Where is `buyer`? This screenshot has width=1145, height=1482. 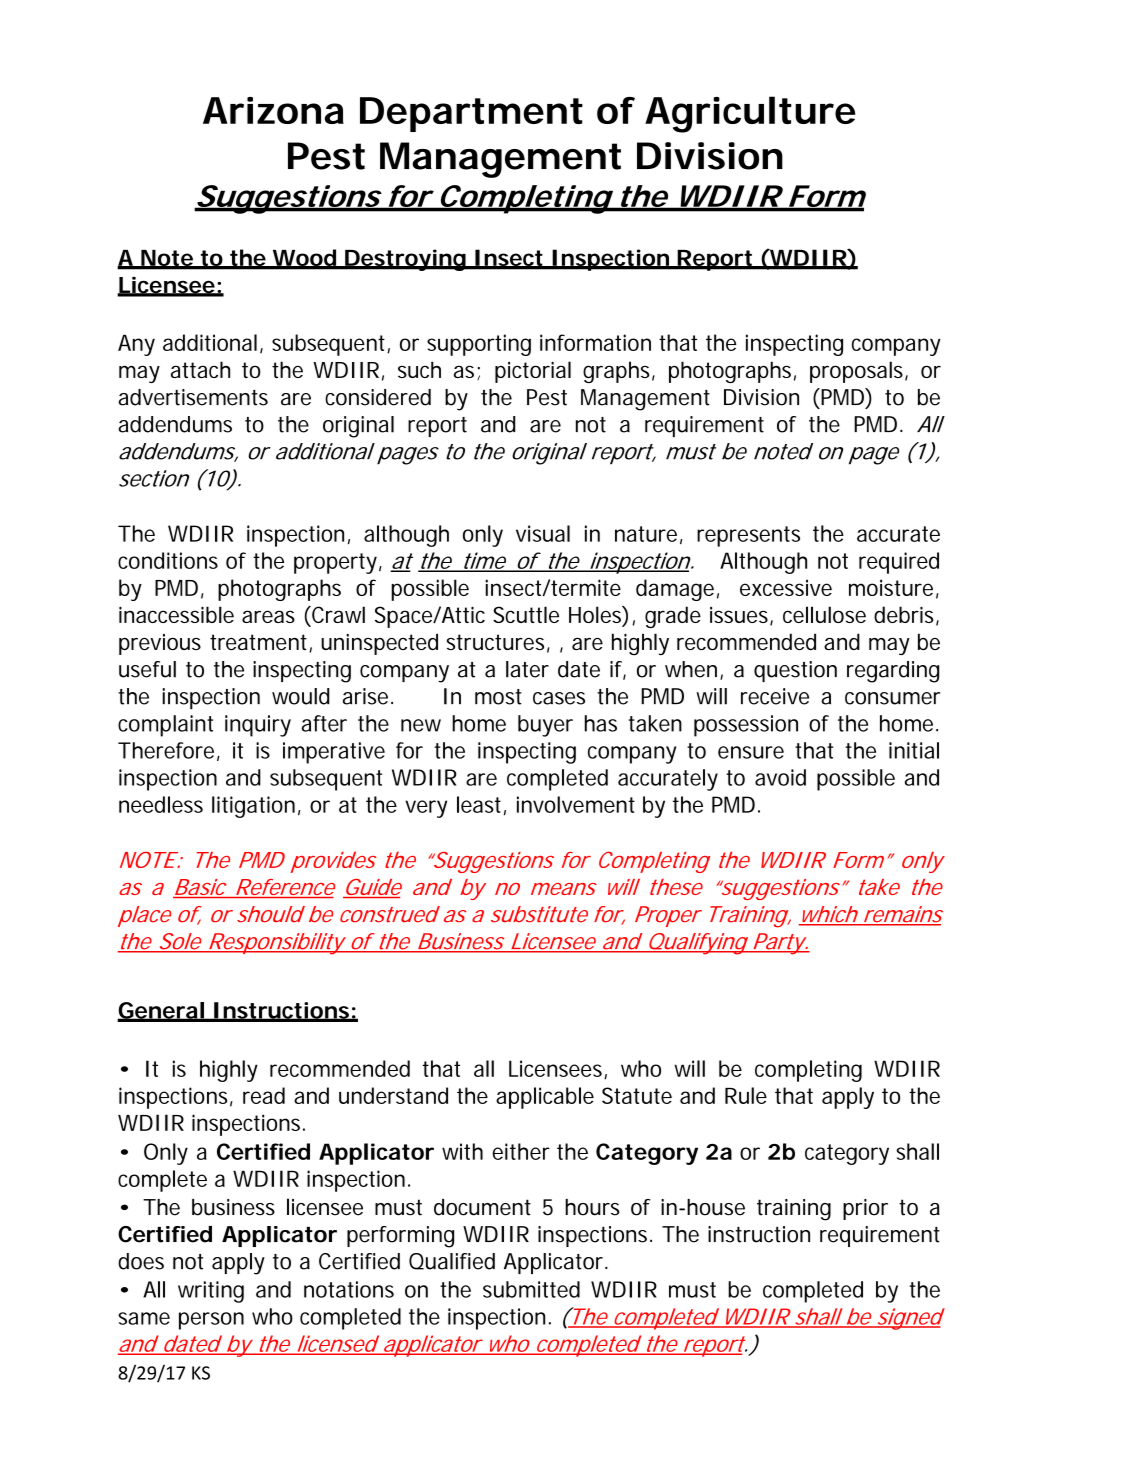
buyer is located at coordinates (545, 726).
